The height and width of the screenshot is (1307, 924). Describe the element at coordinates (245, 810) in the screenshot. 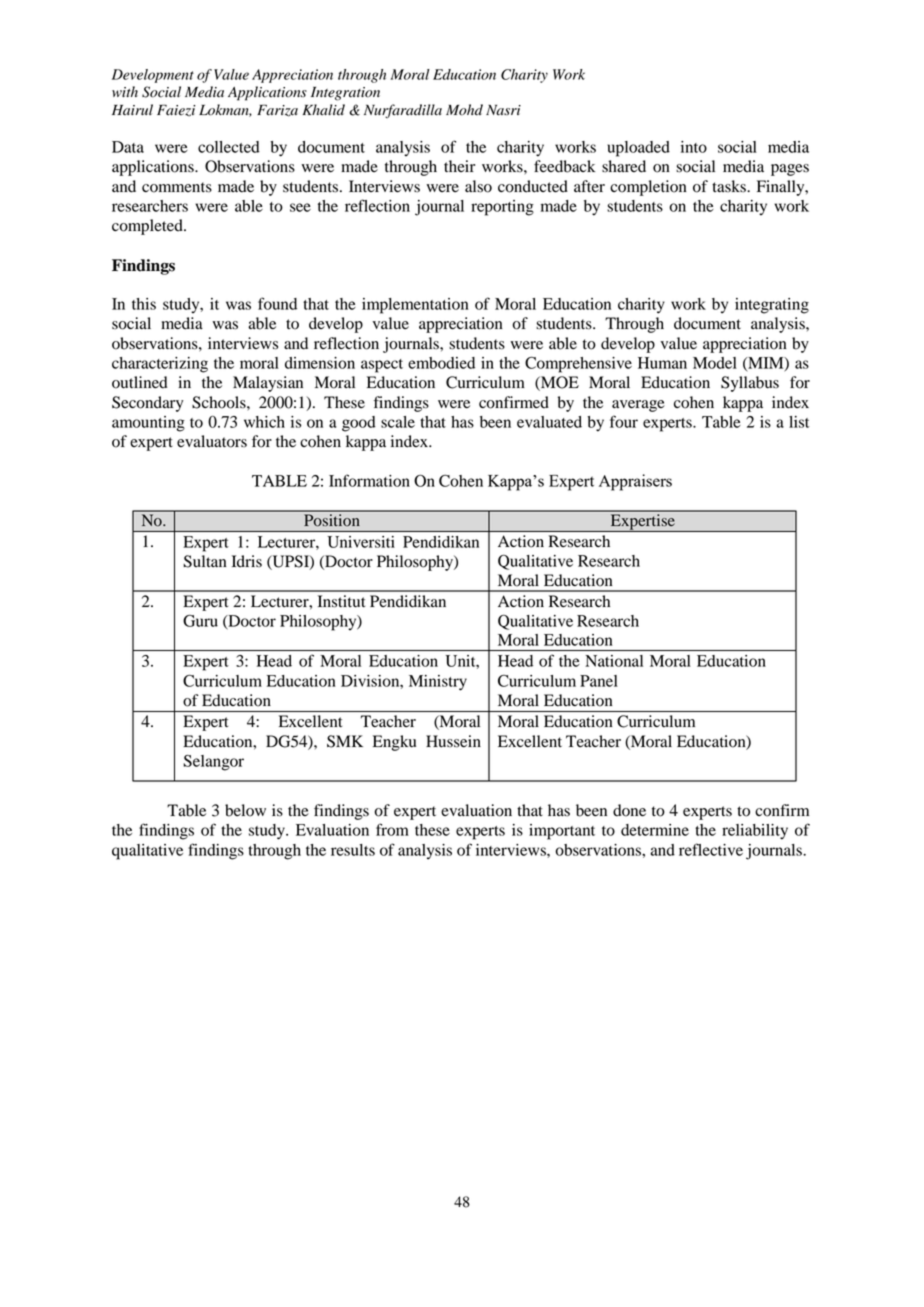

I see `below` at that location.
